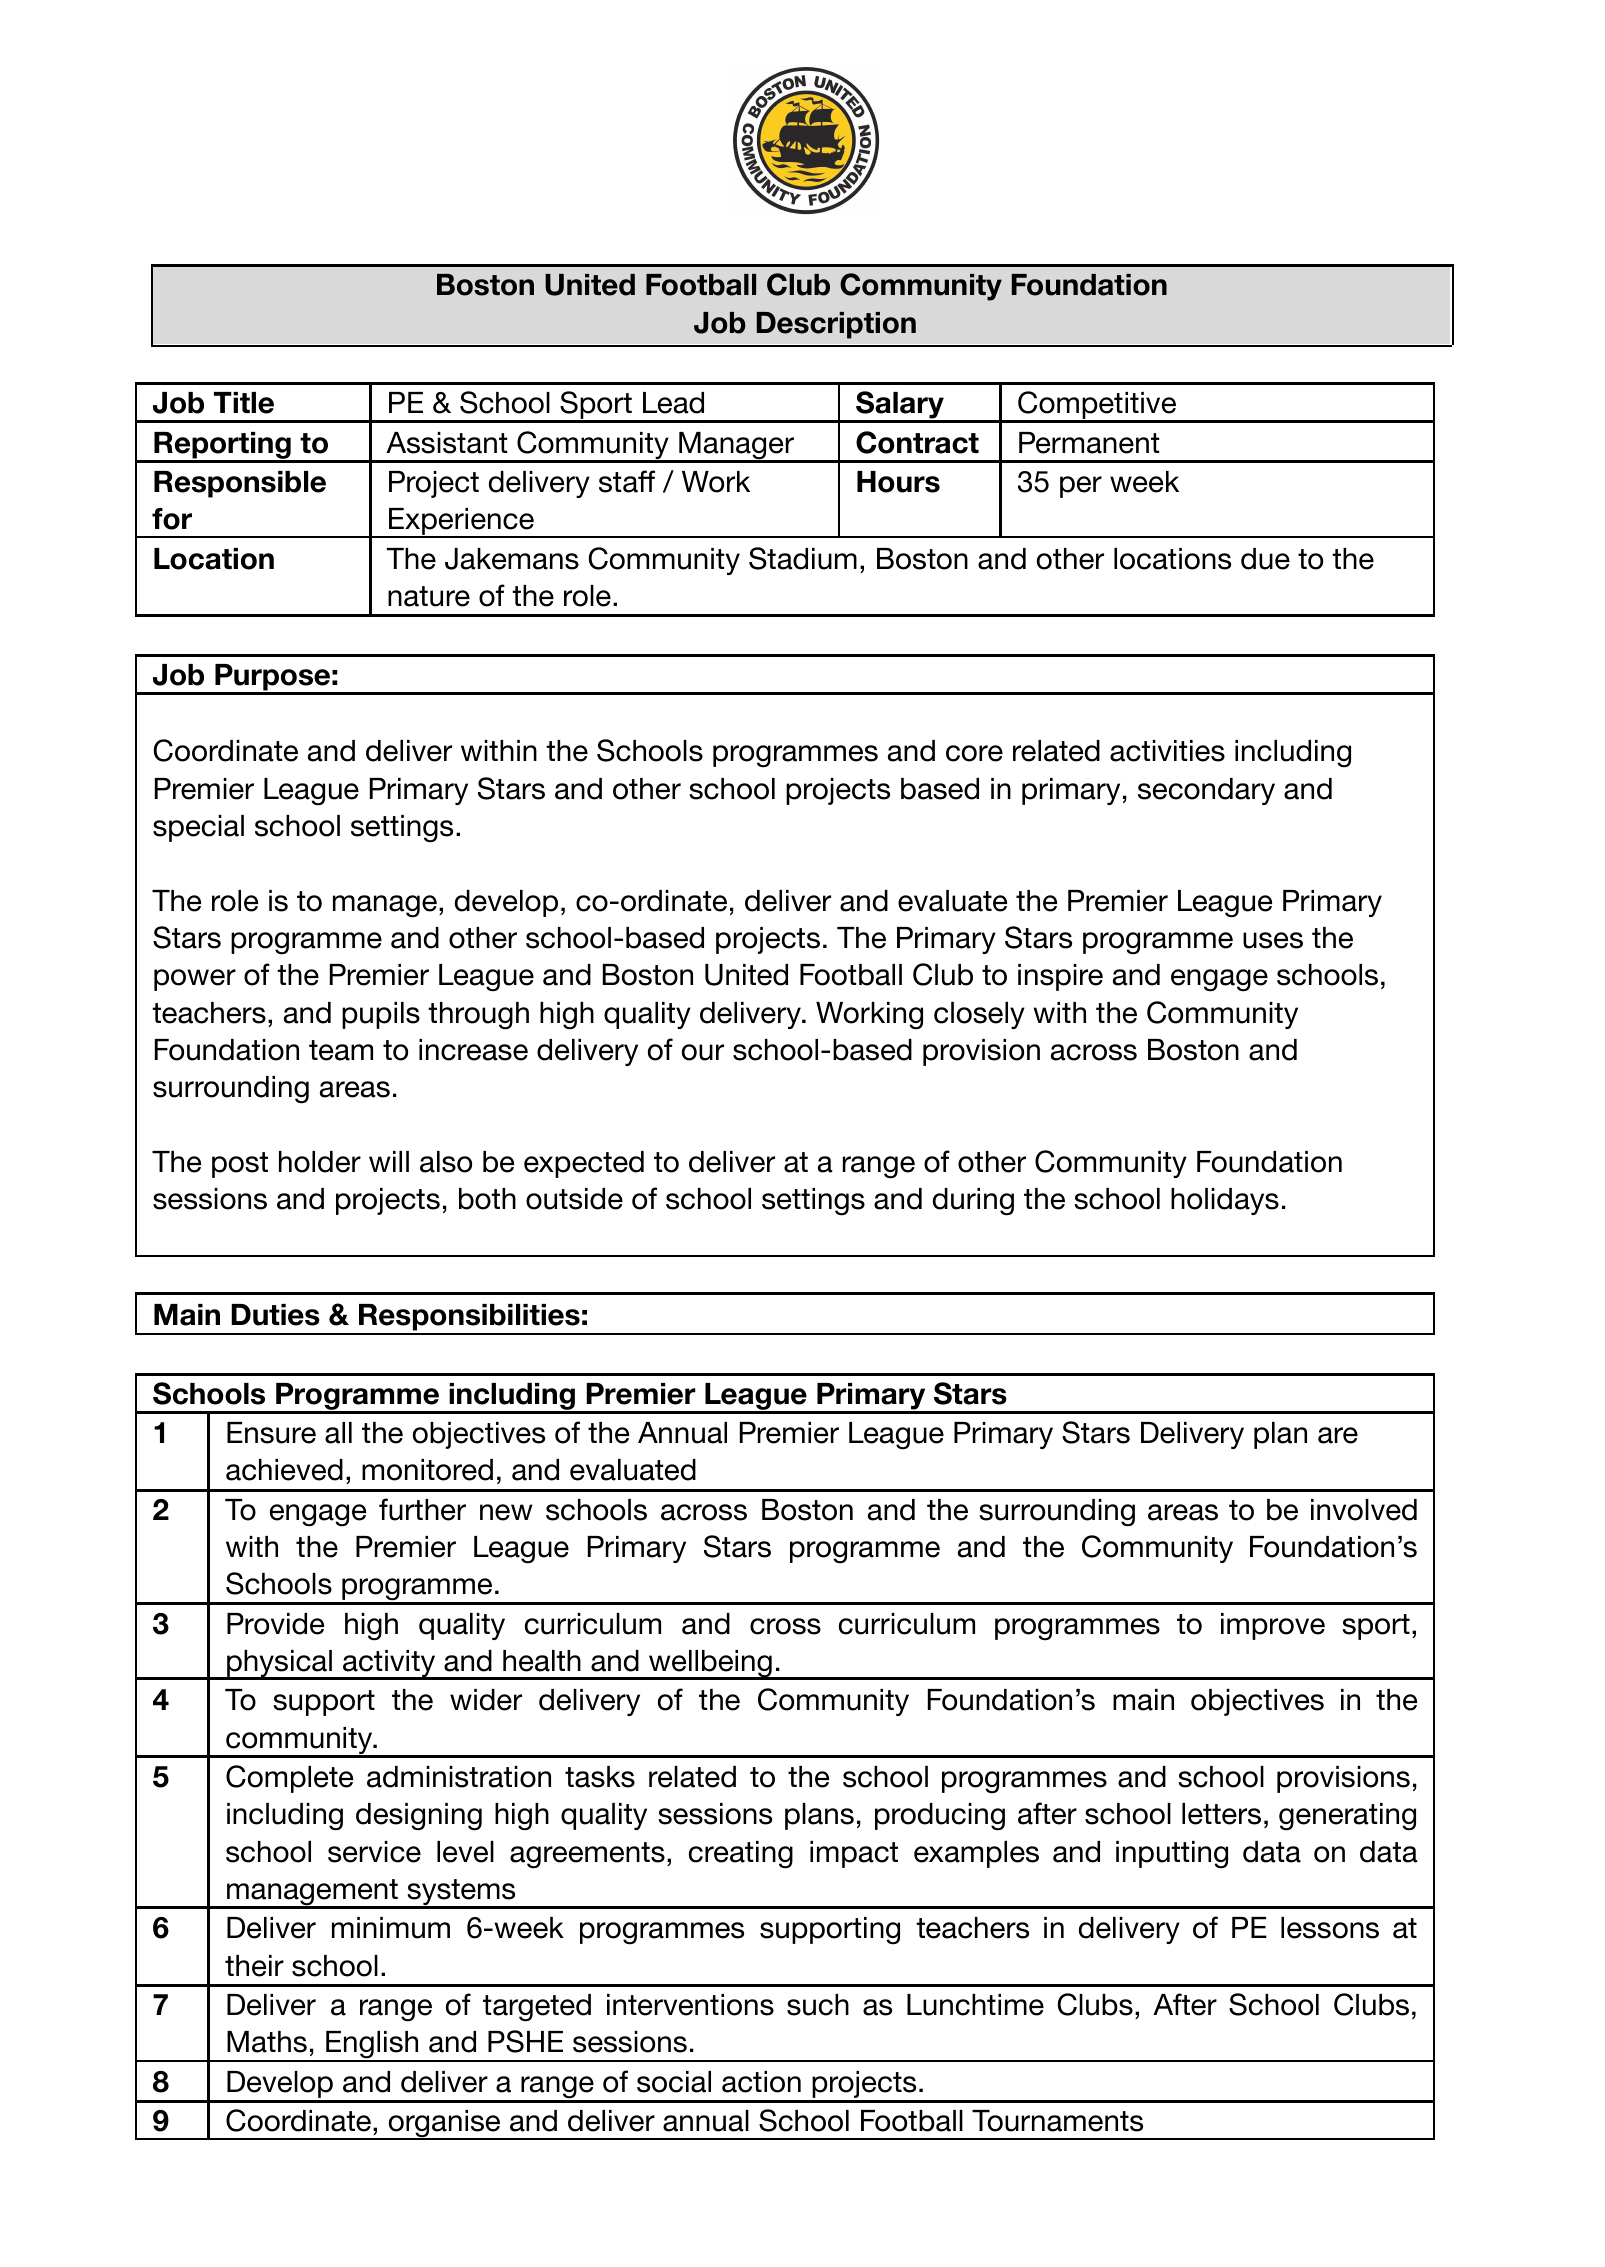 The height and width of the screenshot is (2267, 1605). Describe the element at coordinates (1364, 1510) in the screenshot. I see `involved` at that location.
